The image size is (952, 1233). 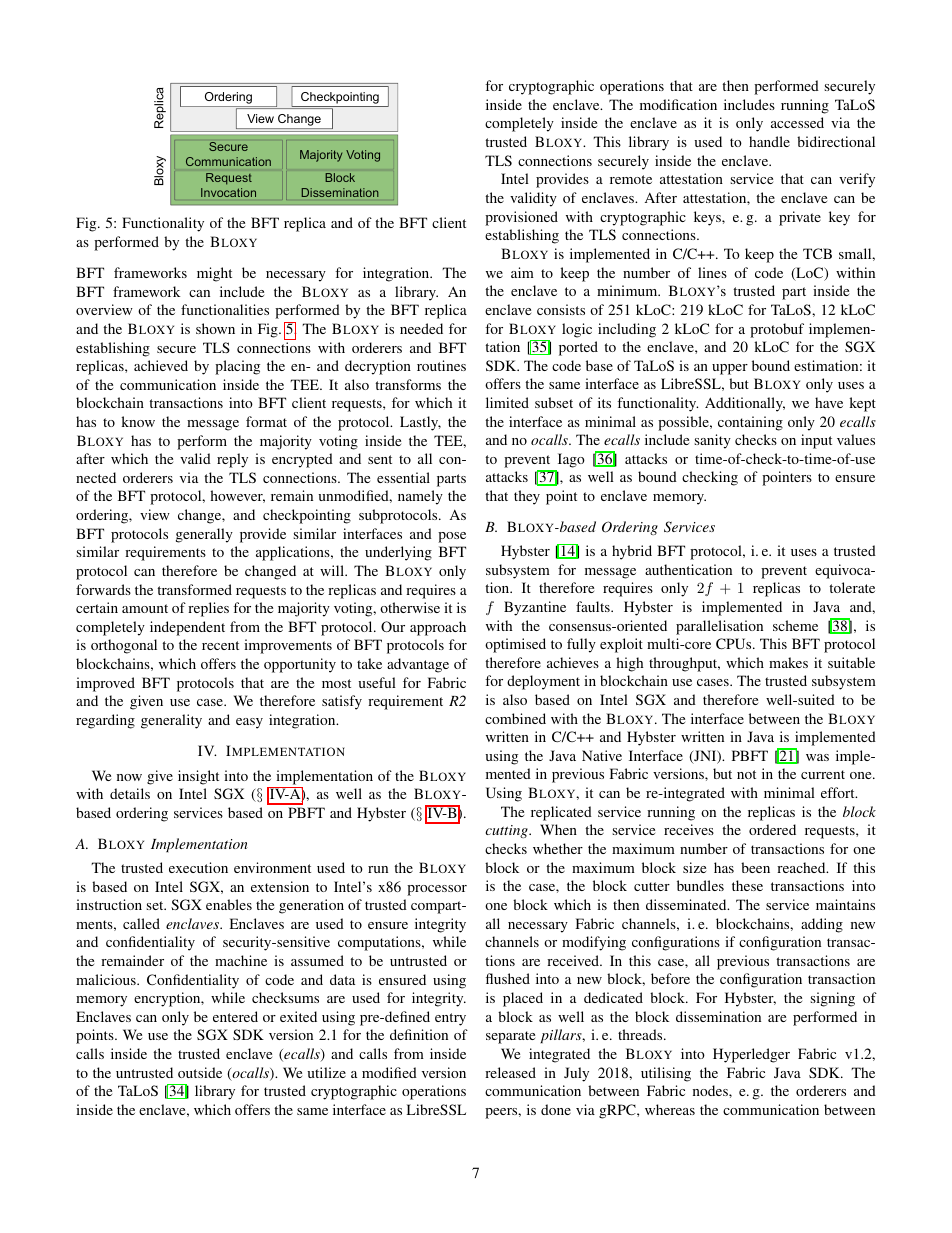 I want to click on might, so click(x=214, y=274).
